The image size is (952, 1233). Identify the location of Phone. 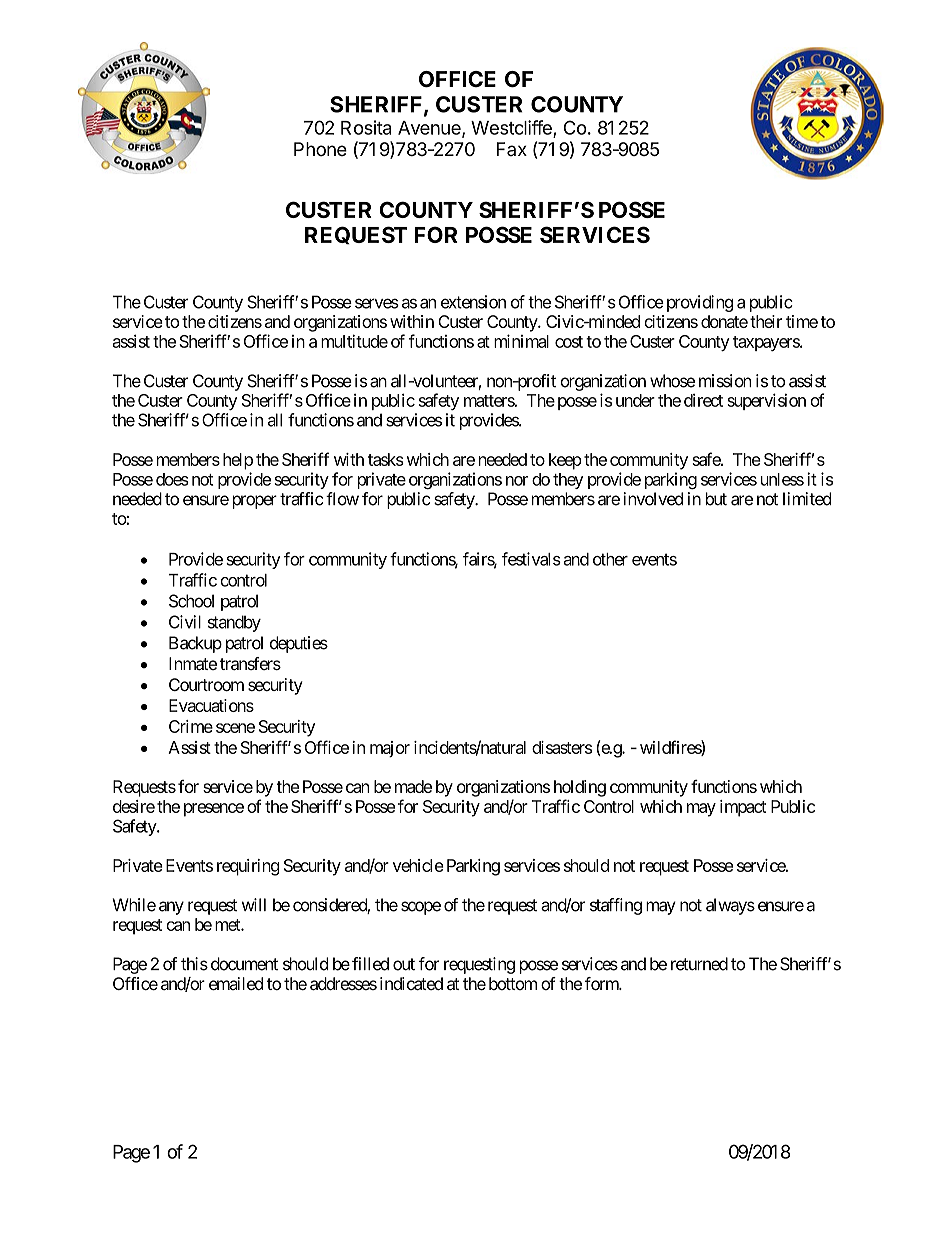
(320, 149).
